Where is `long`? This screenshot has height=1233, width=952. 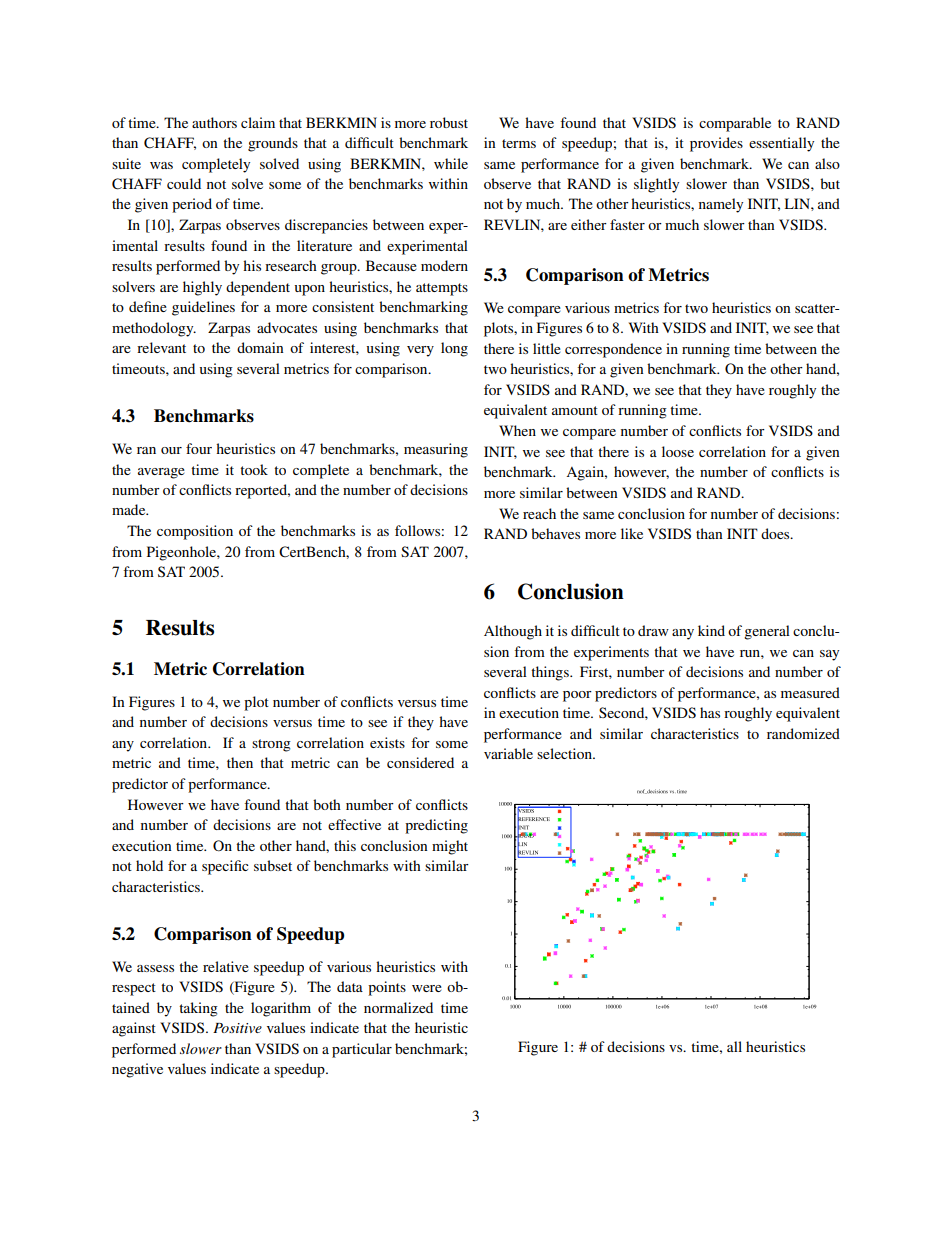
long is located at coordinates (454, 349).
